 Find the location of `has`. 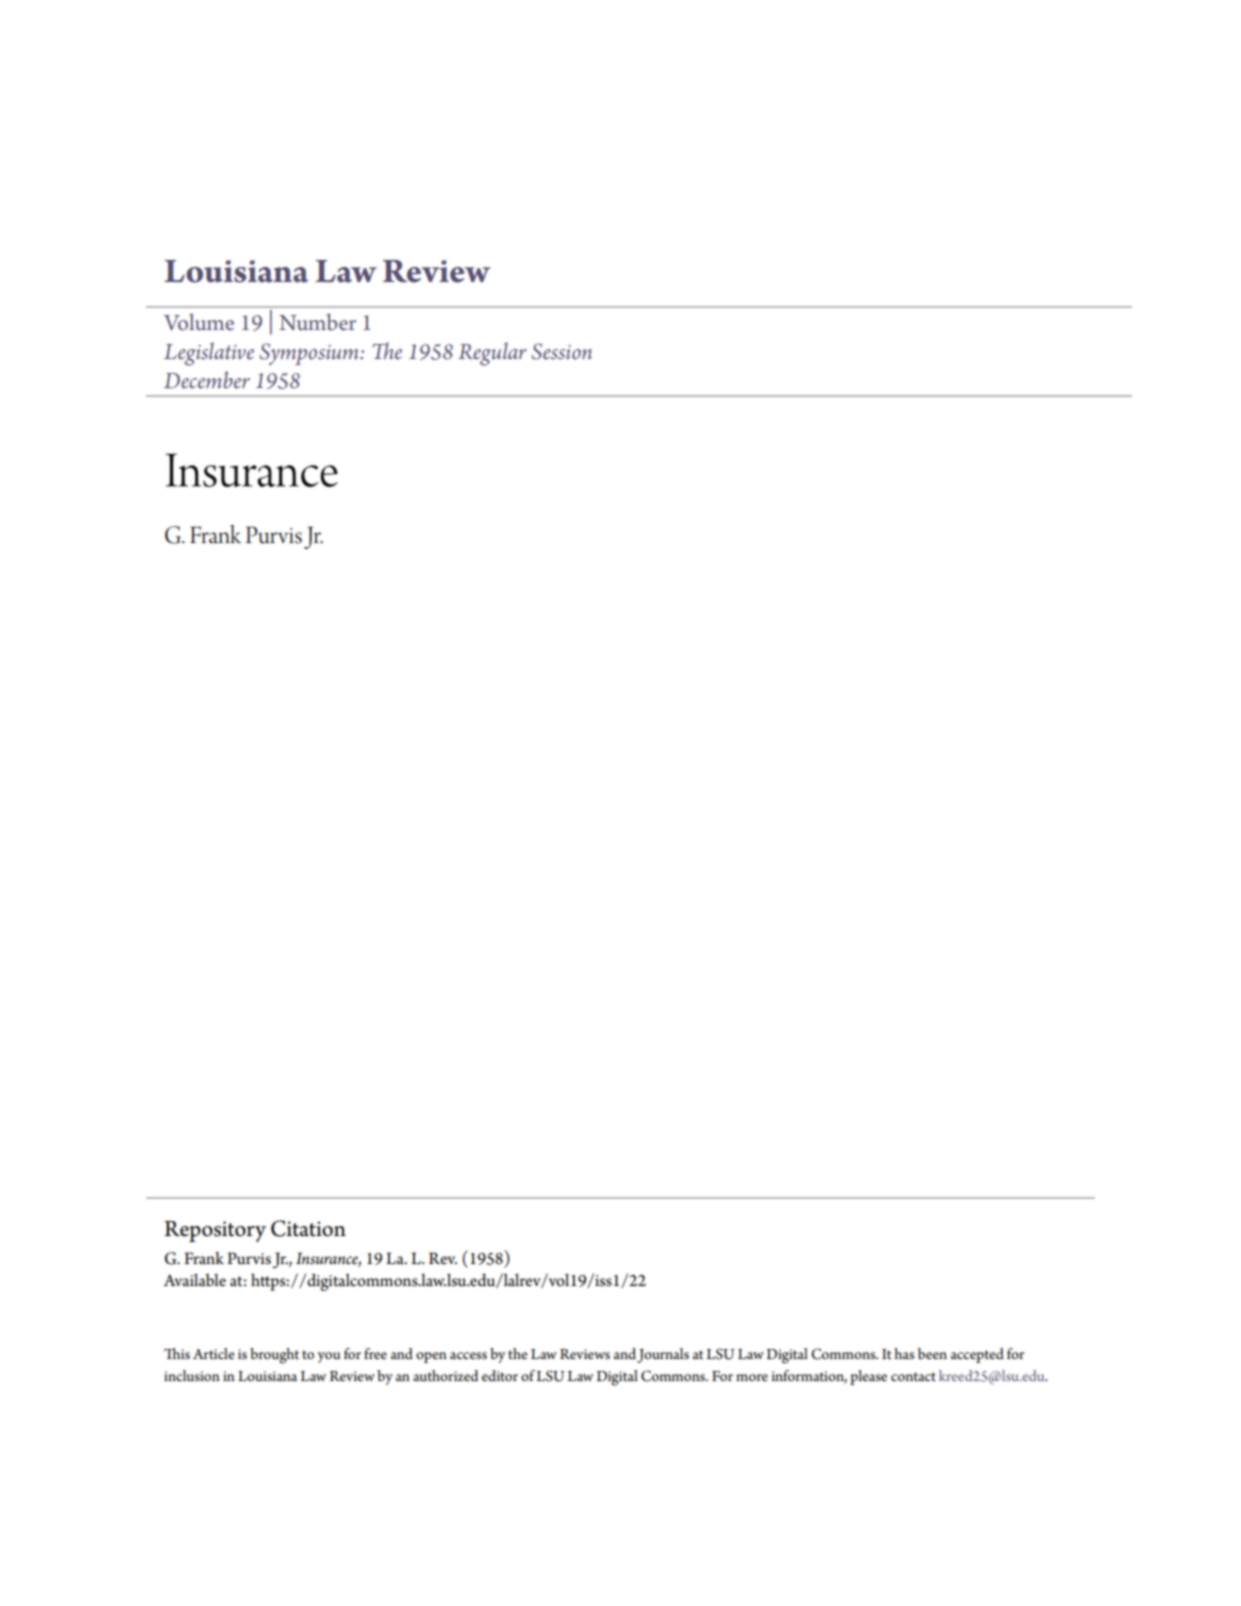

has is located at coordinates (904, 1353).
